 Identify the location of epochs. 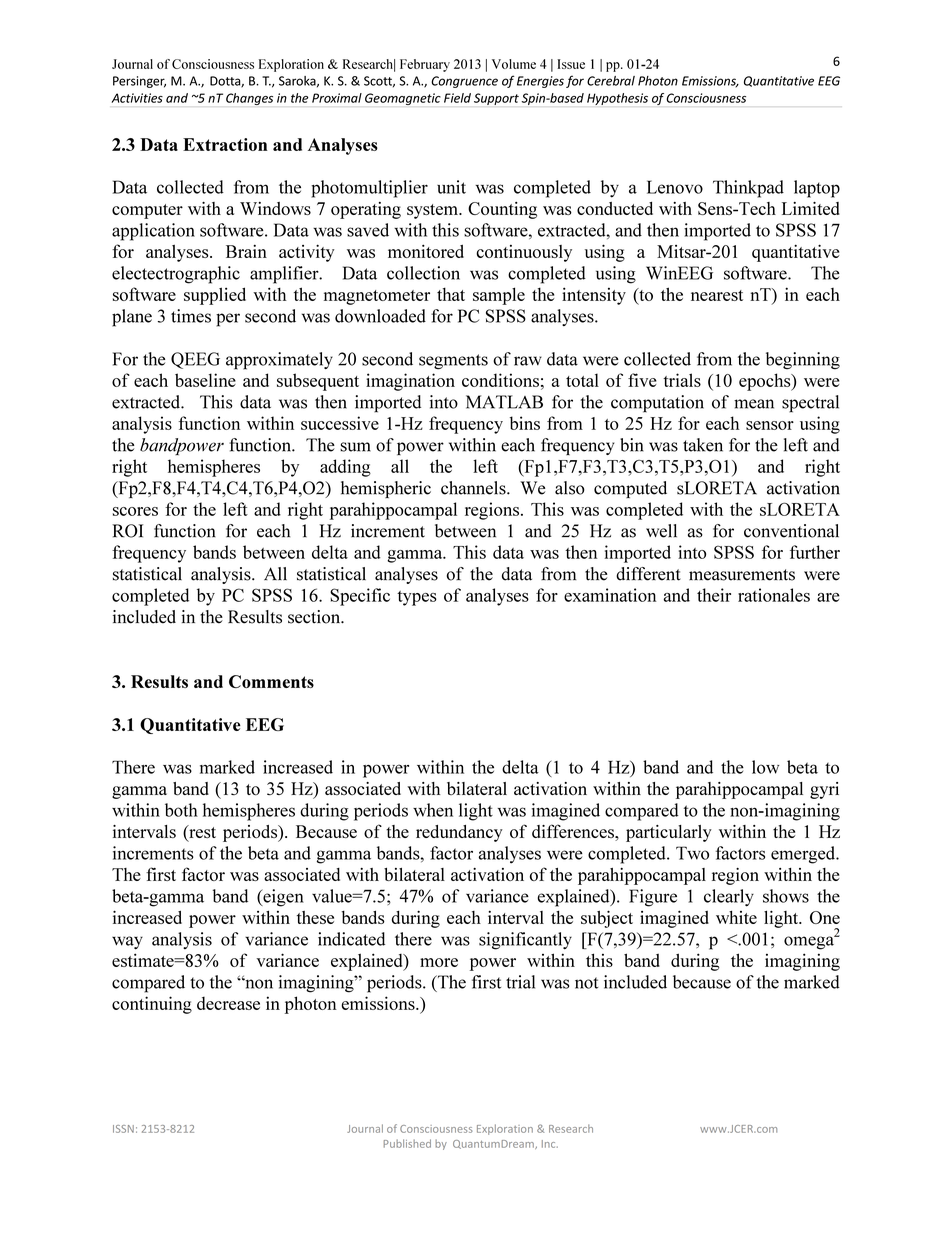
(766, 382).
